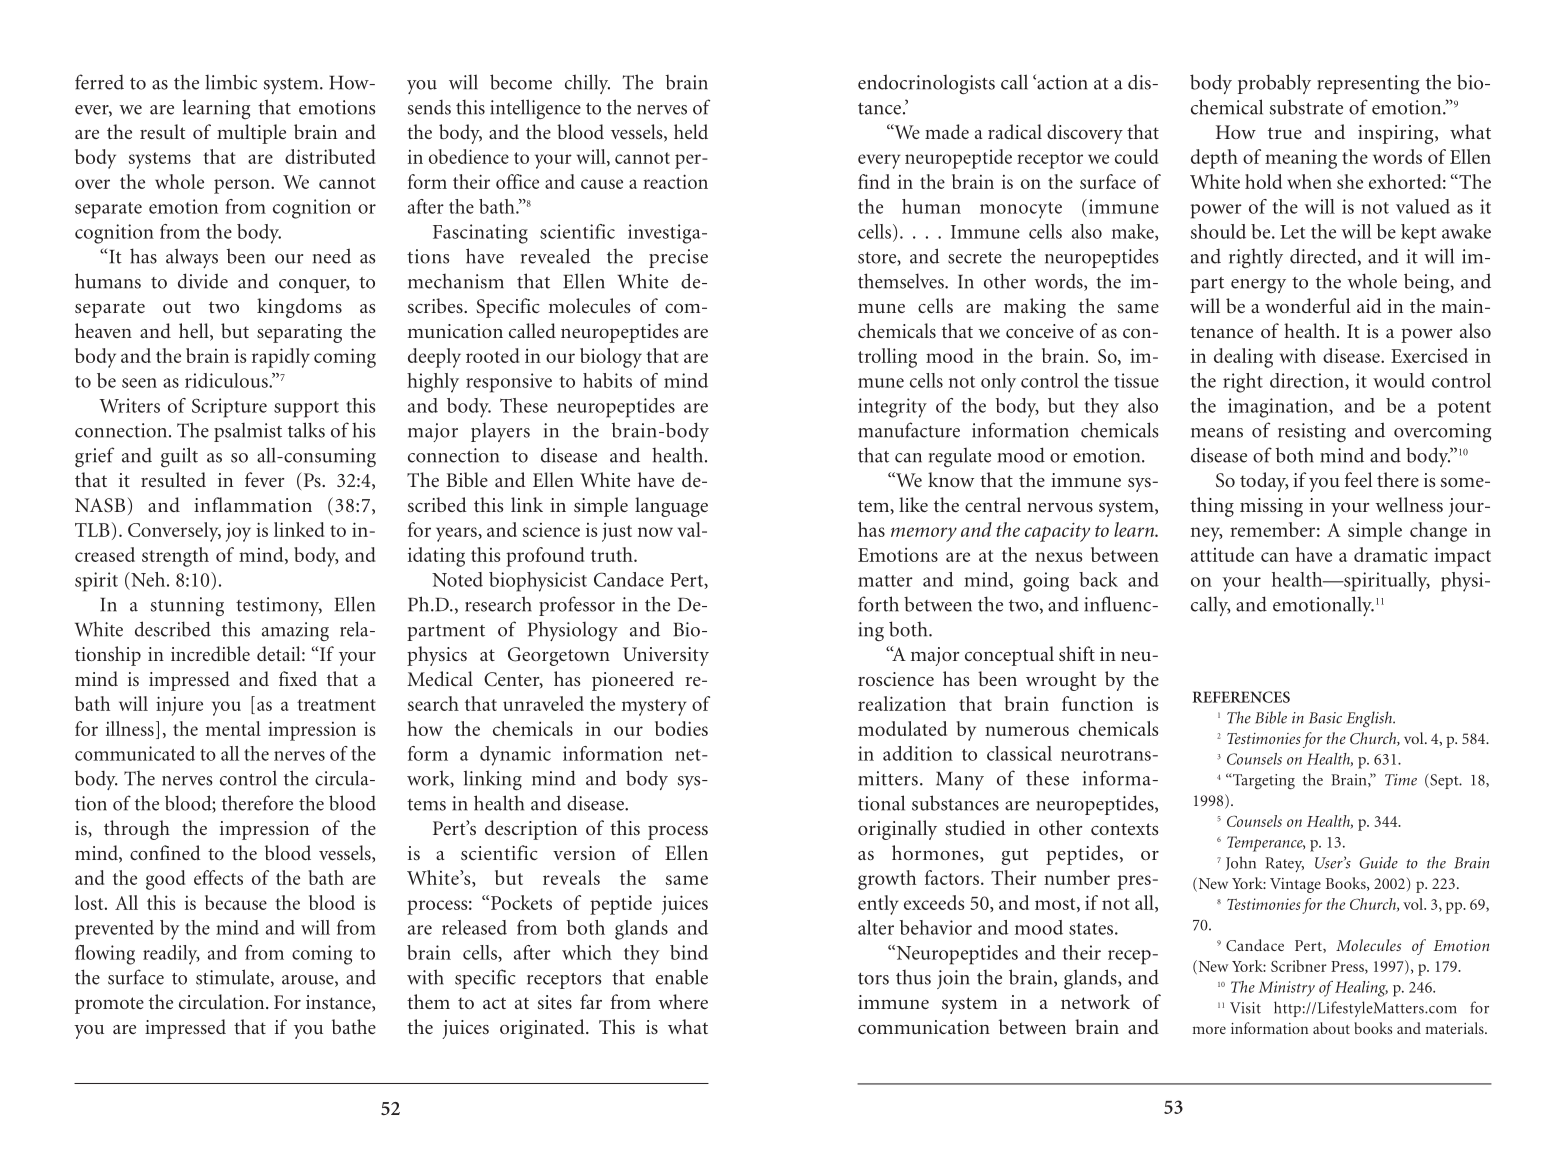 The width and height of the screenshot is (1566, 1156). What do you see at coordinates (1285, 133) in the screenshot?
I see `true` at bounding box center [1285, 133].
